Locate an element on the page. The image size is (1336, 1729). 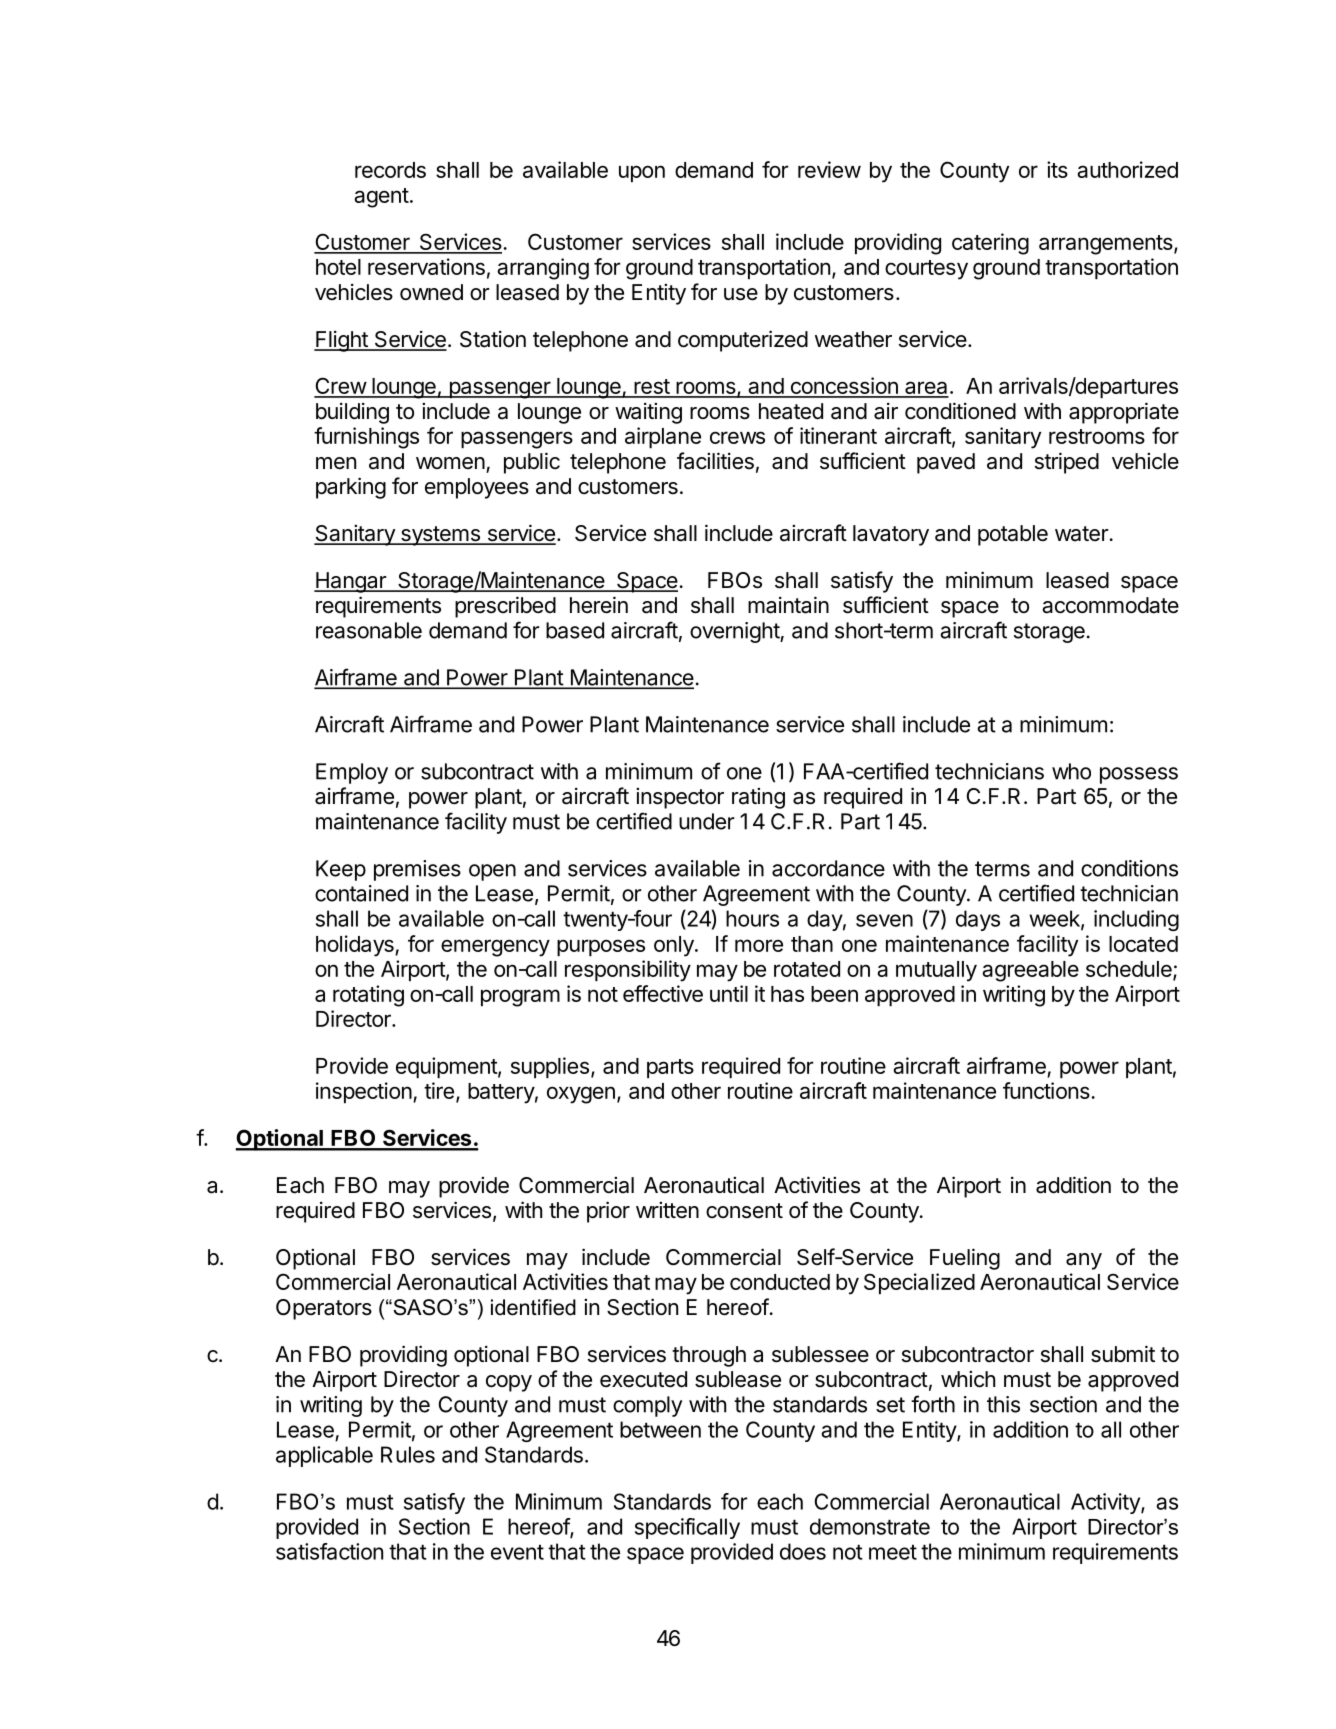
agent is located at coordinates (381, 198).
